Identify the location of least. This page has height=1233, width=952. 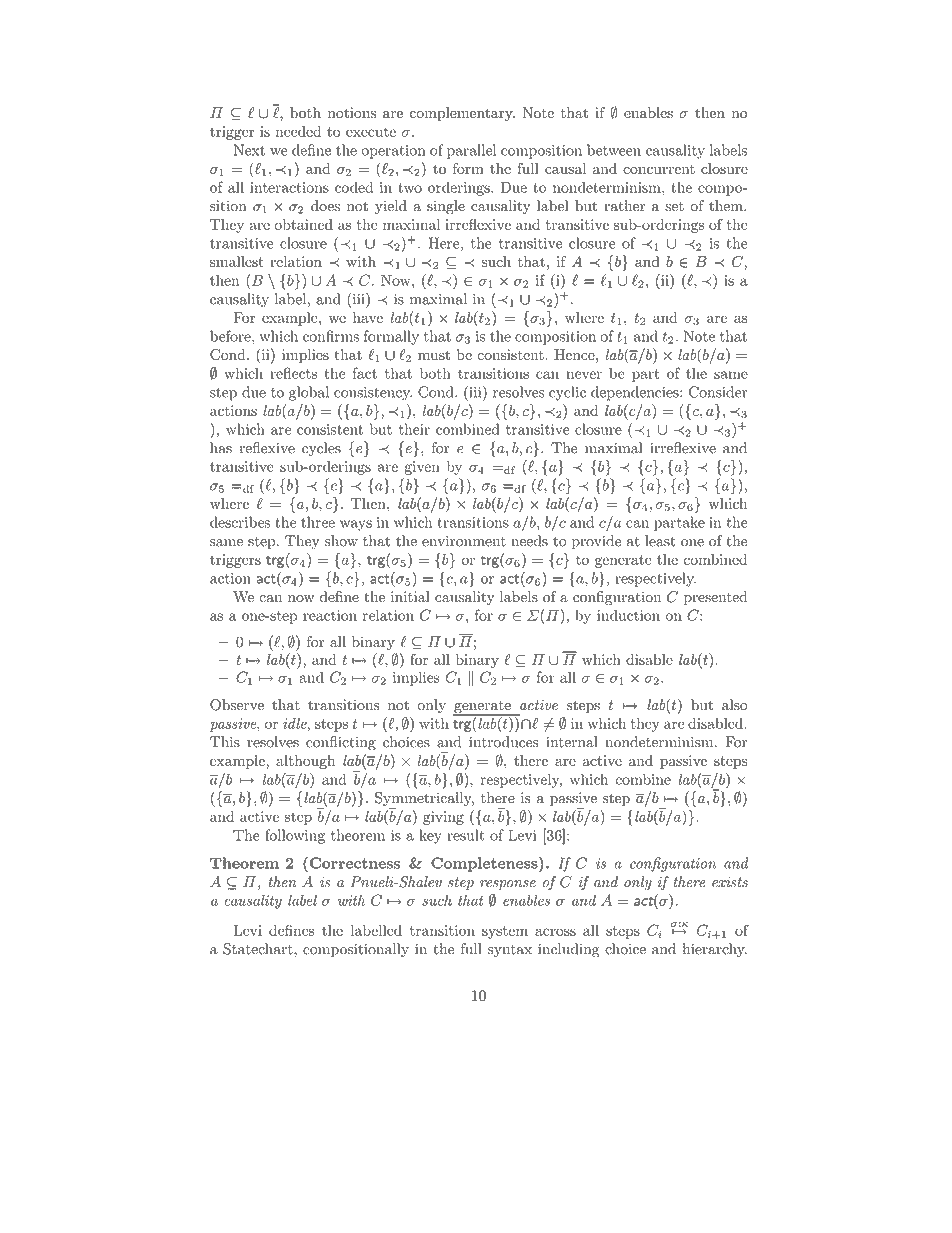
(660, 541).
